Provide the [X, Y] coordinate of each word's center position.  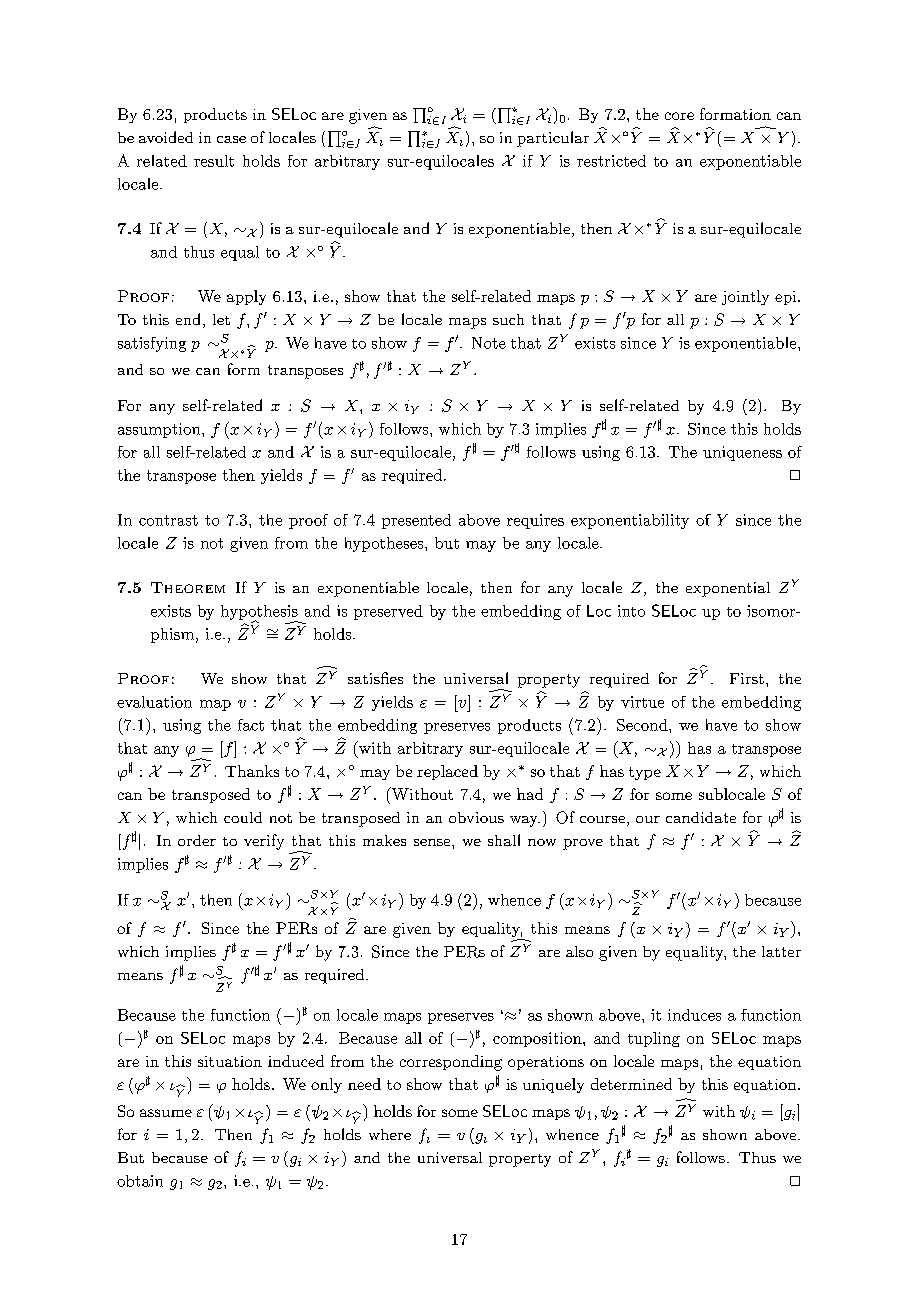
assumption [160, 430]
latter [781, 951]
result [214, 161]
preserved [388, 612]
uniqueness [742, 453]
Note [489, 343]
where [390, 1134]
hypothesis [259, 613]
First [747, 678]
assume [166, 1113]
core [679, 116]
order [197, 840]
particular [553, 139]
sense [433, 842]
